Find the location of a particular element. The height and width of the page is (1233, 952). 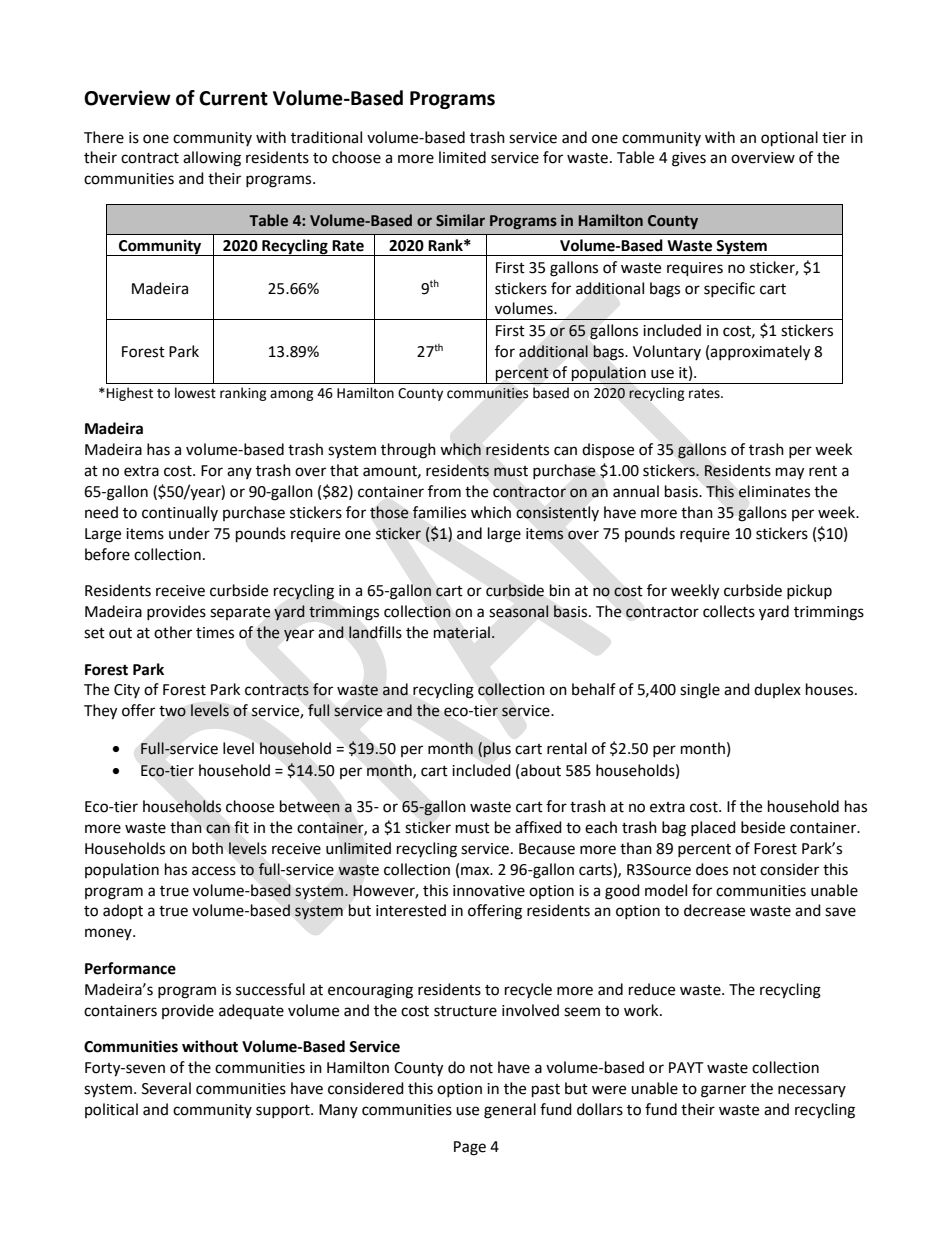

allowing is located at coordinates (212, 159).
